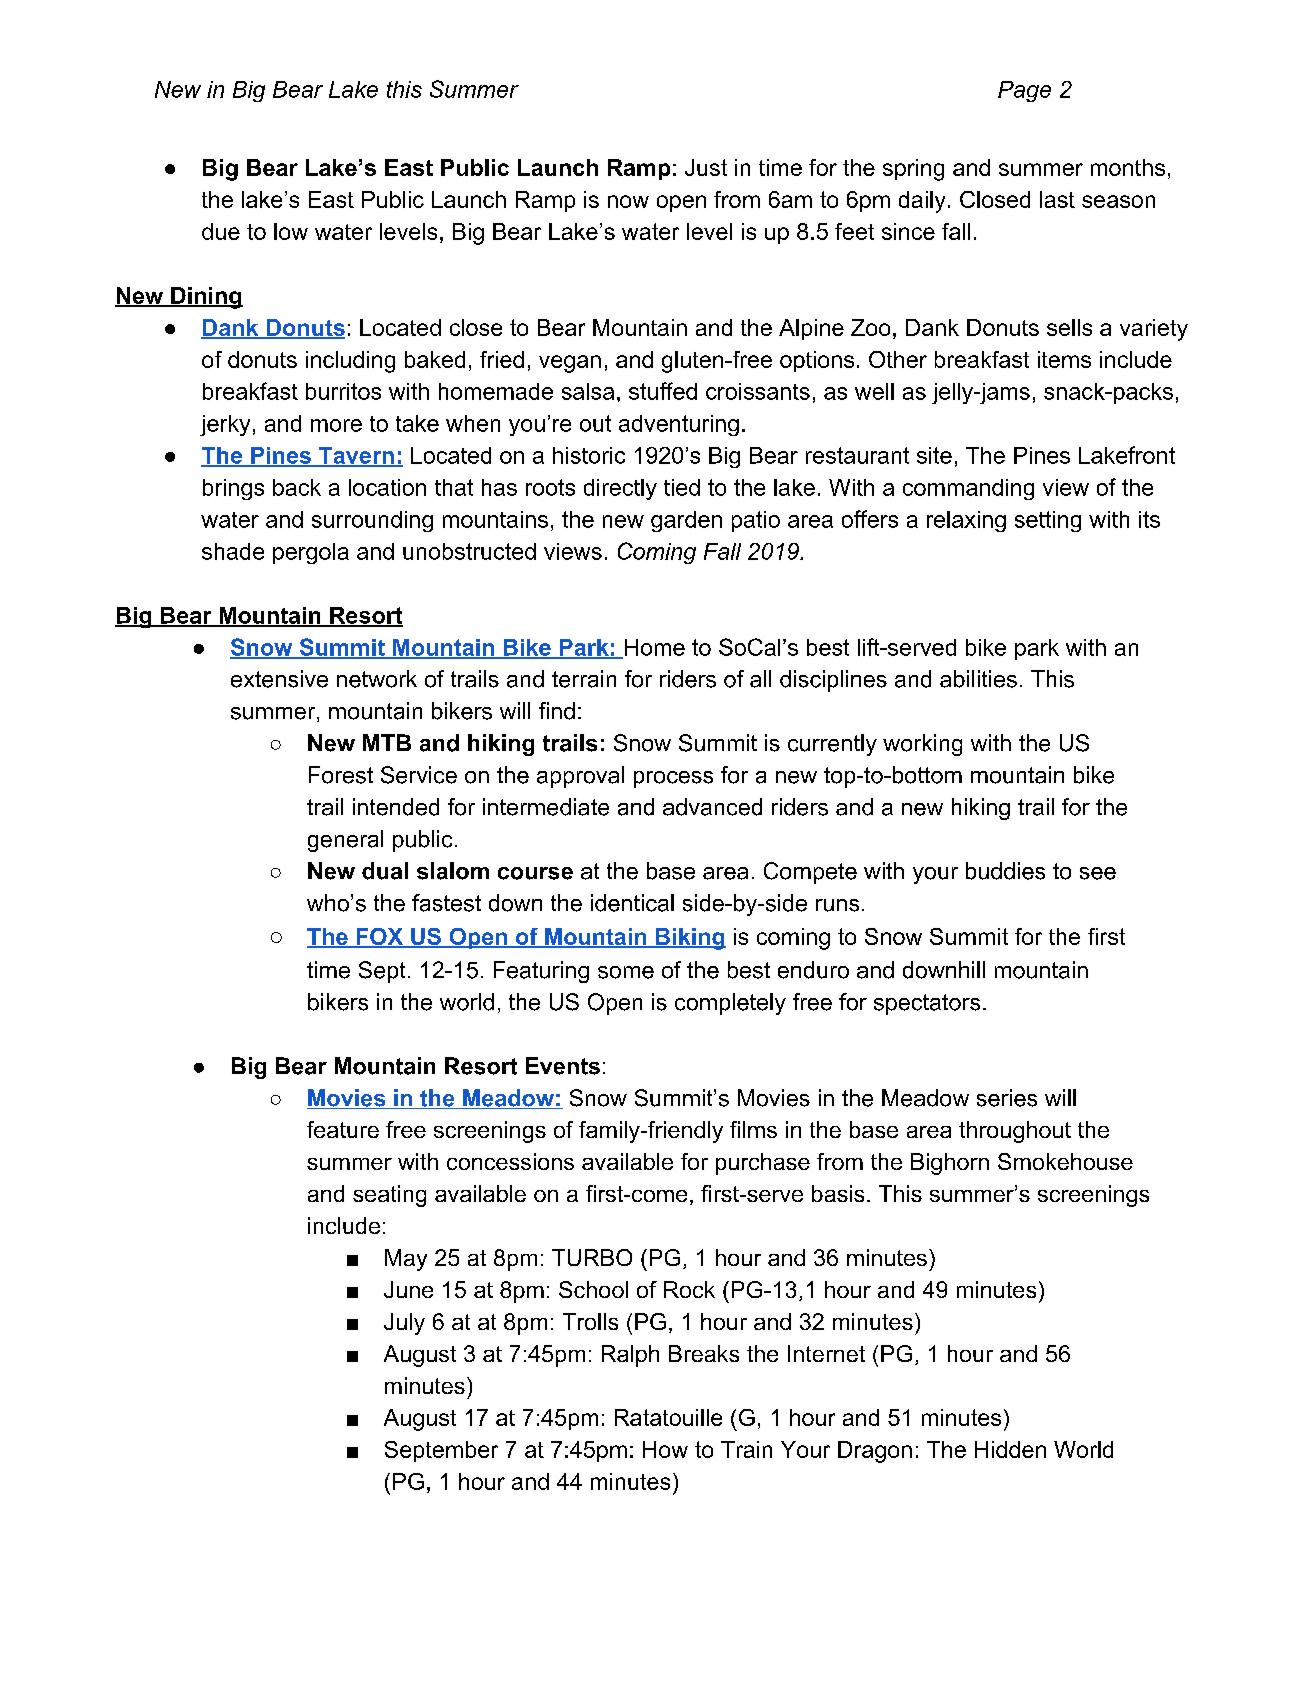  What do you see at coordinates (706, 167) in the image?
I see `Just` at bounding box center [706, 167].
